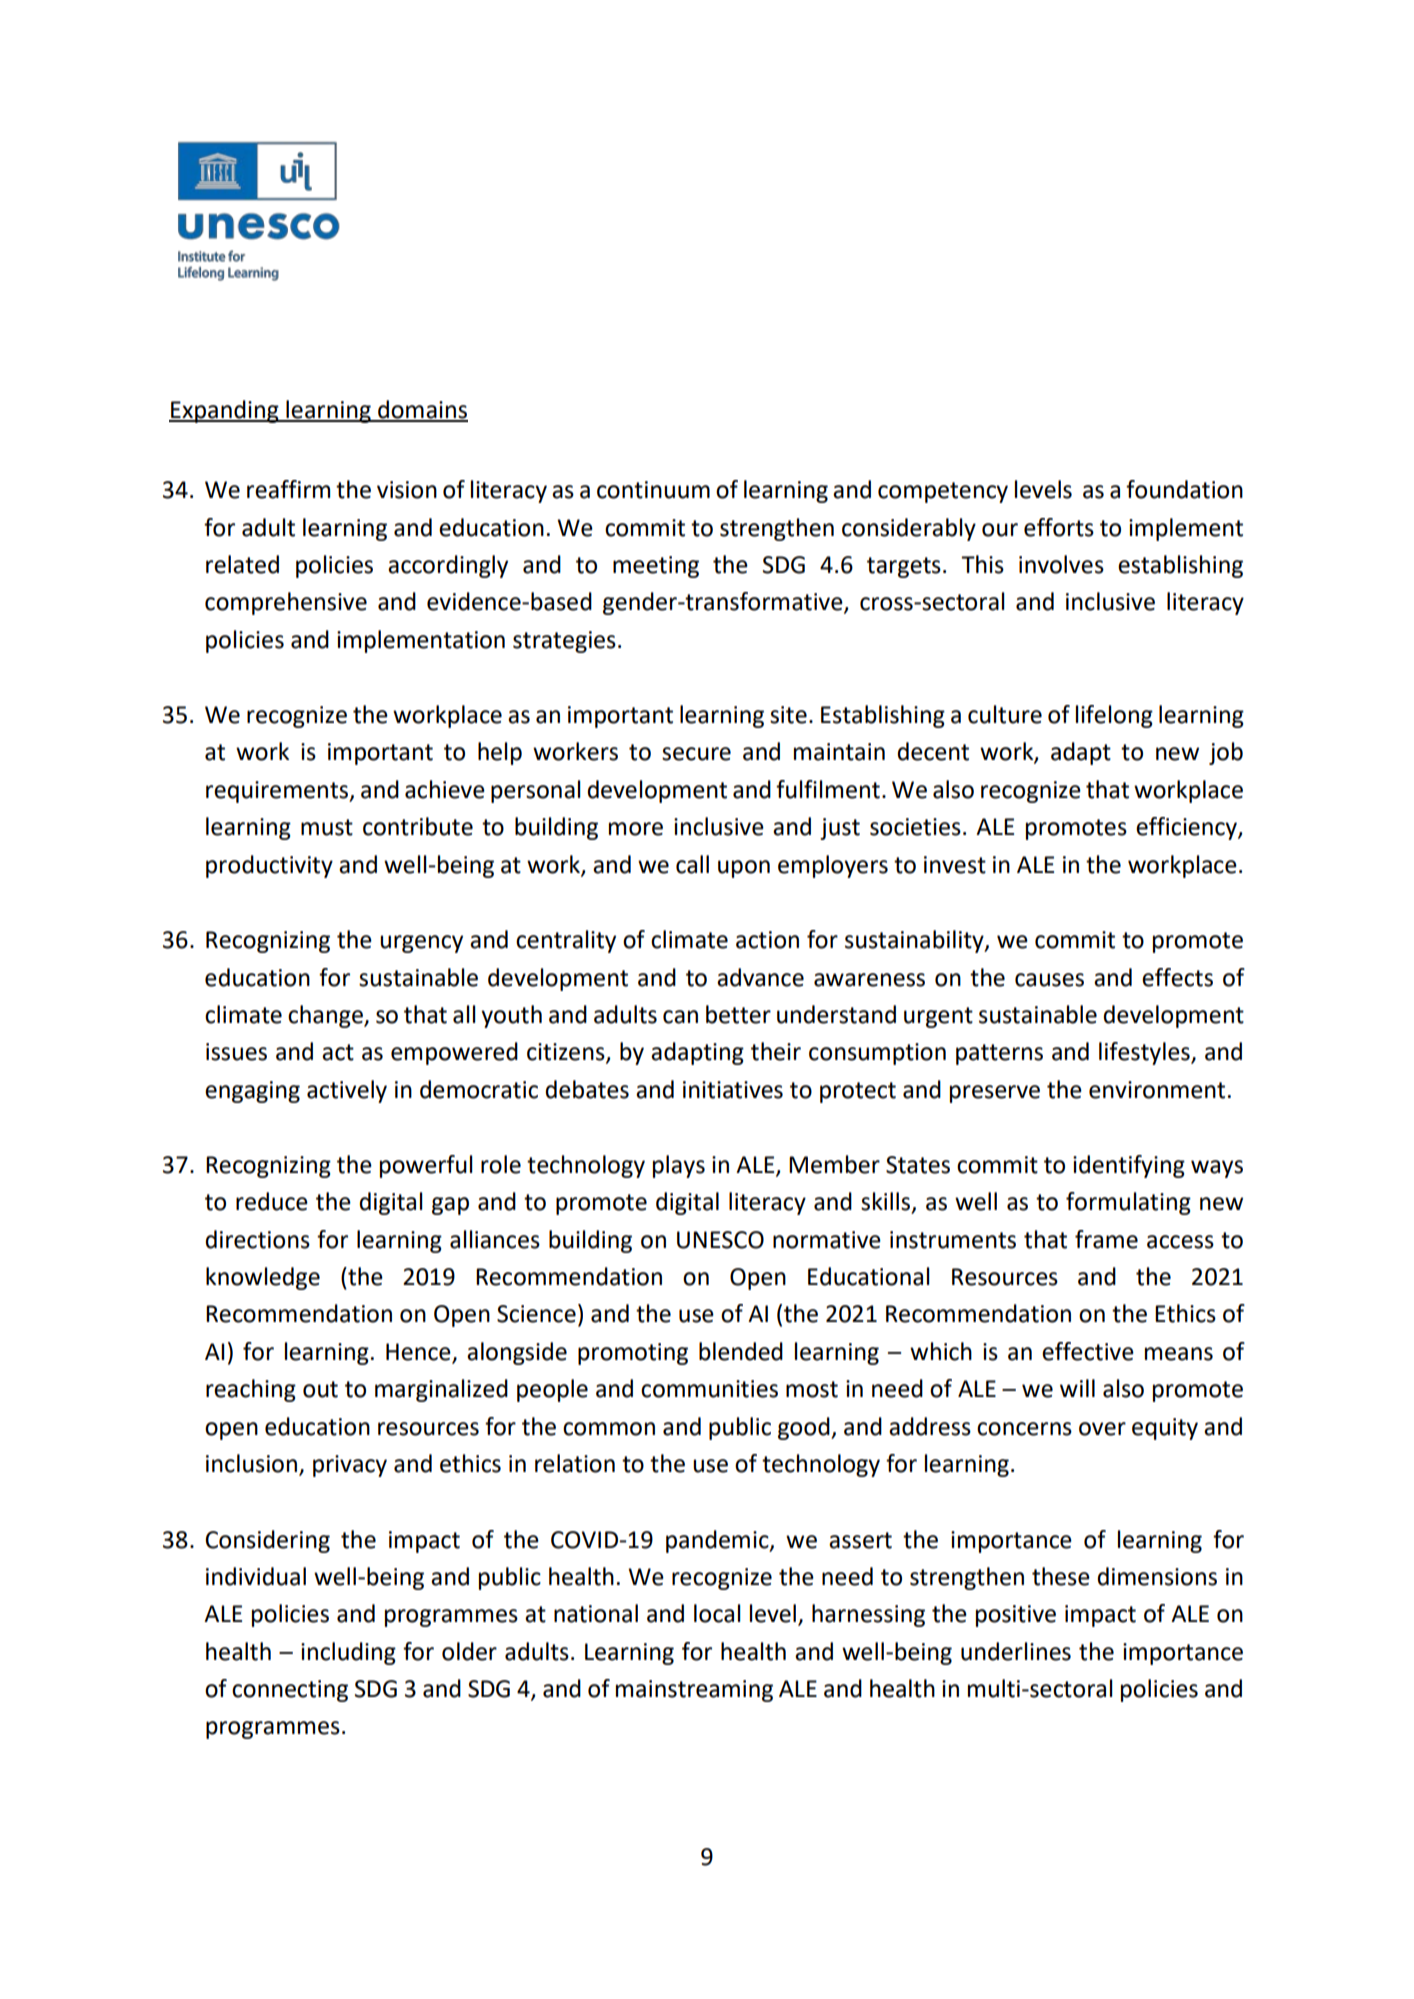 The height and width of the screenshot is (1999, 1414). Describe the element at coordinates (1184, 489) in the screenshot. I see `foundation` at that location.
